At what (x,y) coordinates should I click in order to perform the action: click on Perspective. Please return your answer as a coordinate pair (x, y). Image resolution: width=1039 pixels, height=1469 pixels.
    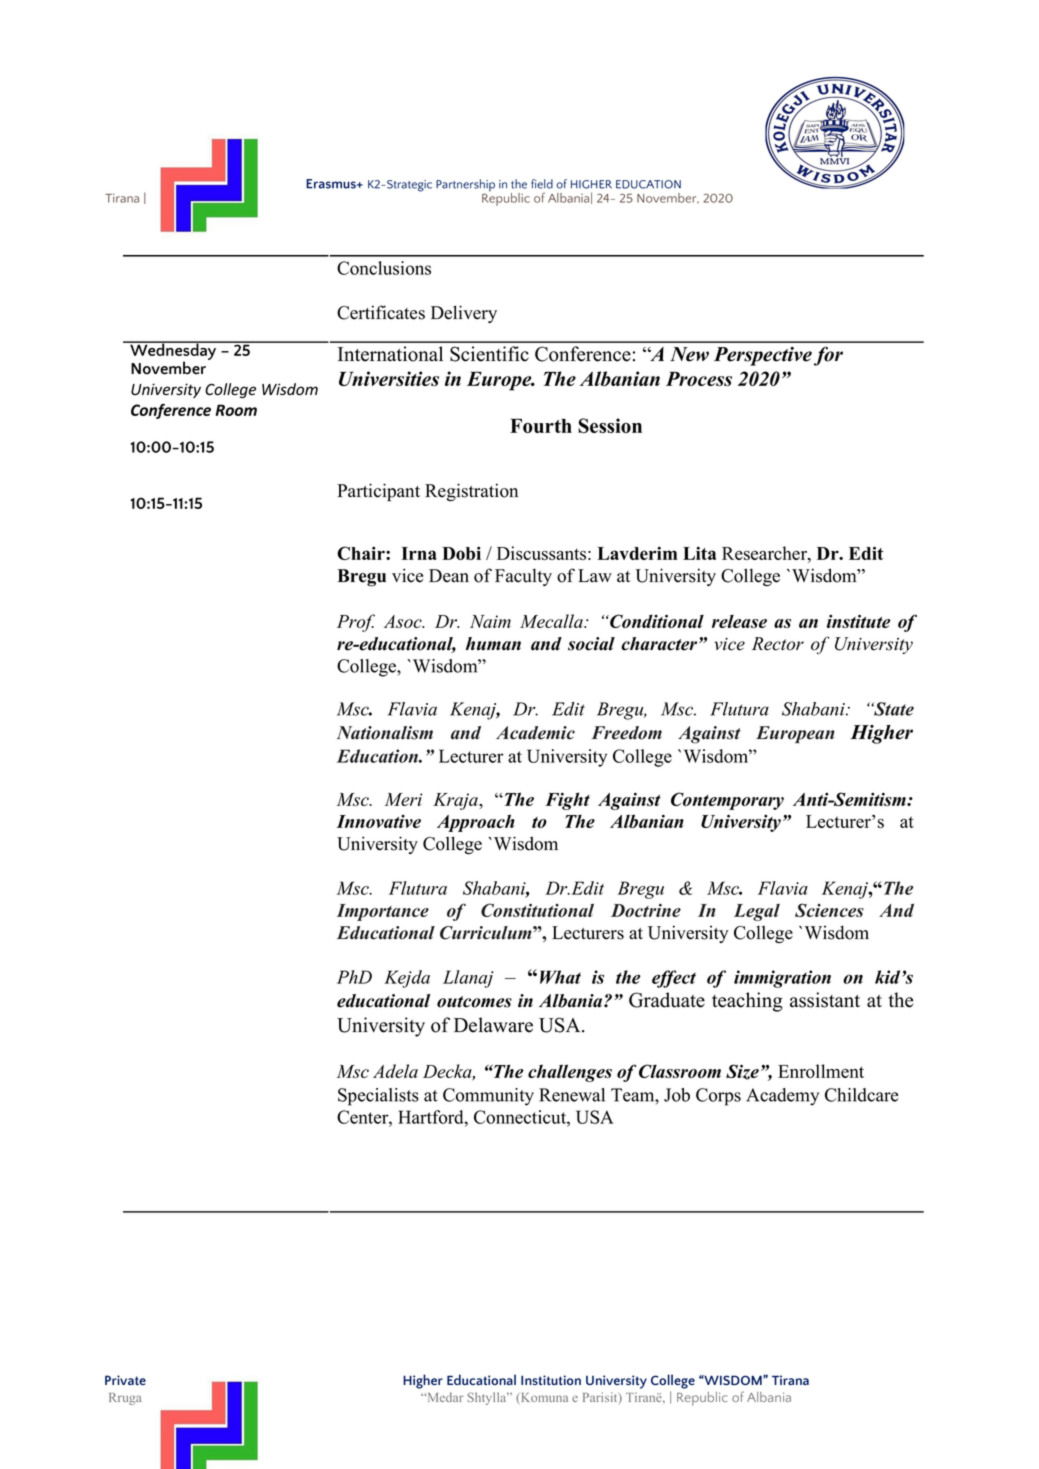
    Looking at the image, I should click on (763, 356).
